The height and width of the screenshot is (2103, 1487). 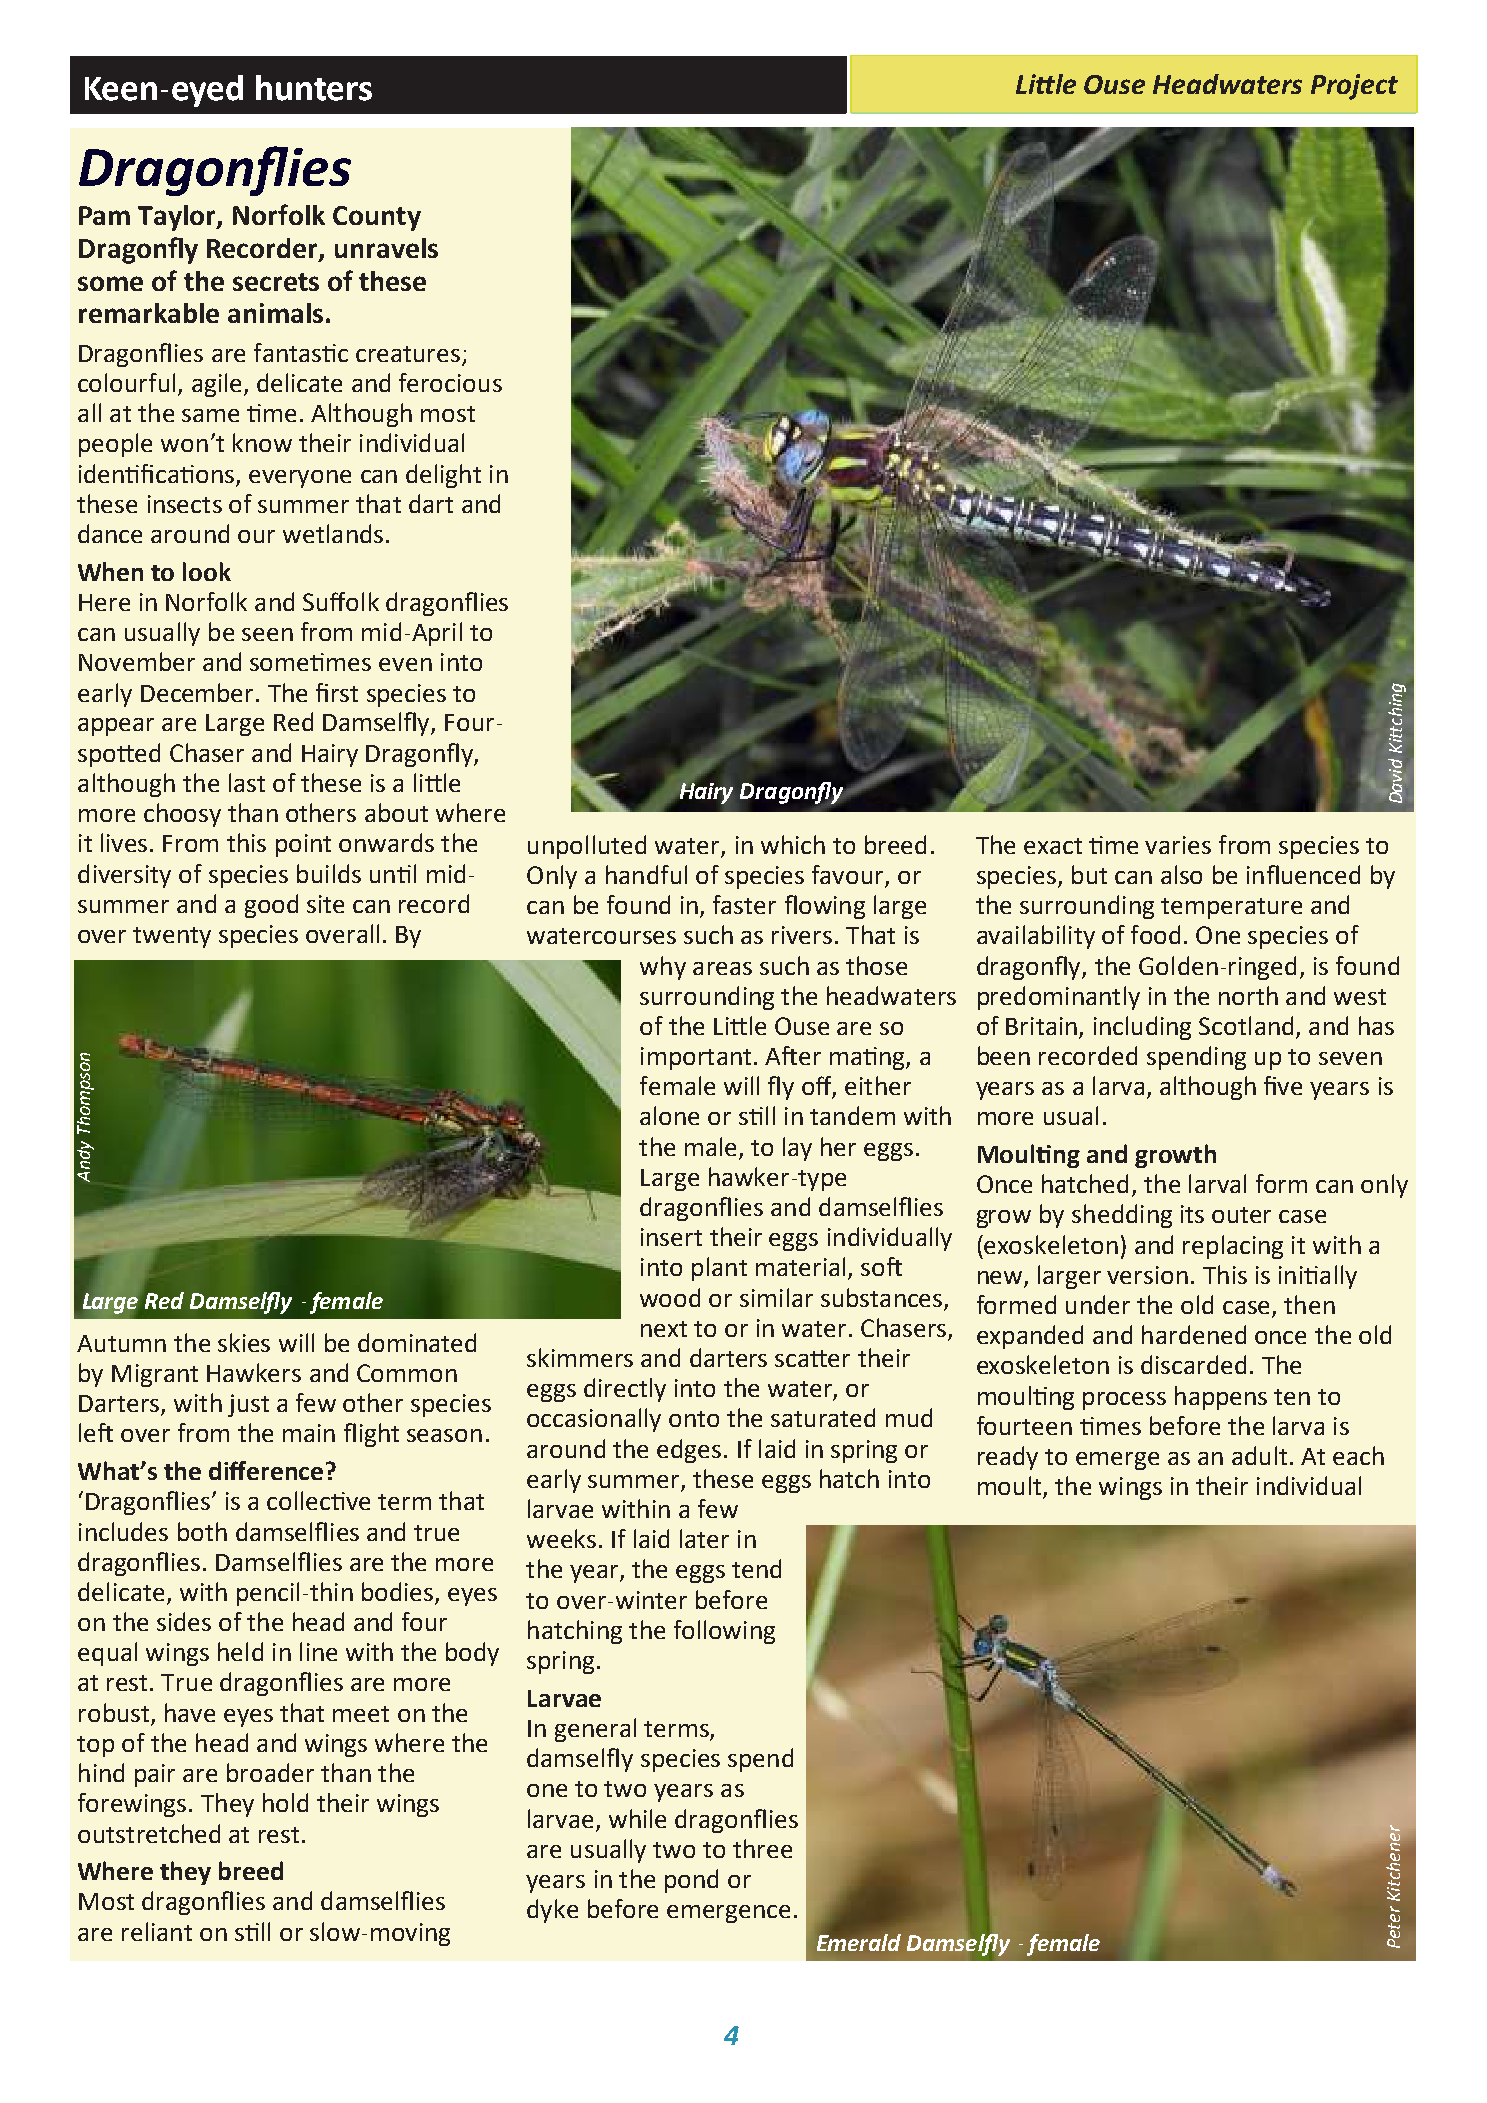 What do you see at coordinates (1246, 1025) in the screenshot?
I see `Scotland` at bounding box center [1246, 1025].
